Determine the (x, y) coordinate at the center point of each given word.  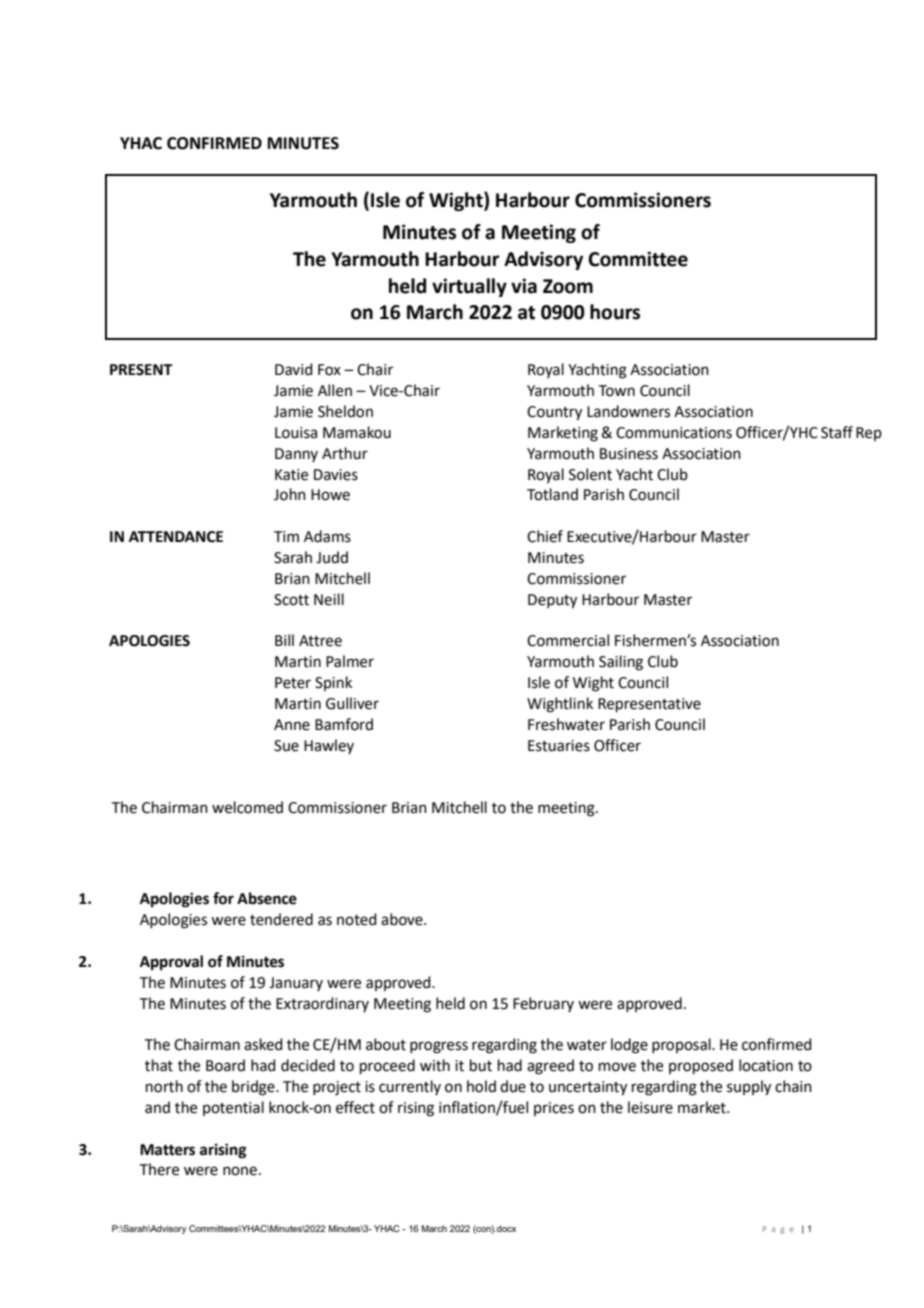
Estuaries (559, 746)
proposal (682, 1045)
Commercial (568, 640)
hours (615, 312)
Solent (590, 474)
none (240, 1171)
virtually (469, 287)
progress (439, 1047)
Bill (284, 640)
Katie (291, 475)
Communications (674, 433)
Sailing (621, 663)
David (294, 369)
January (296, 984)
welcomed (247, 807)
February (543, 1004)
